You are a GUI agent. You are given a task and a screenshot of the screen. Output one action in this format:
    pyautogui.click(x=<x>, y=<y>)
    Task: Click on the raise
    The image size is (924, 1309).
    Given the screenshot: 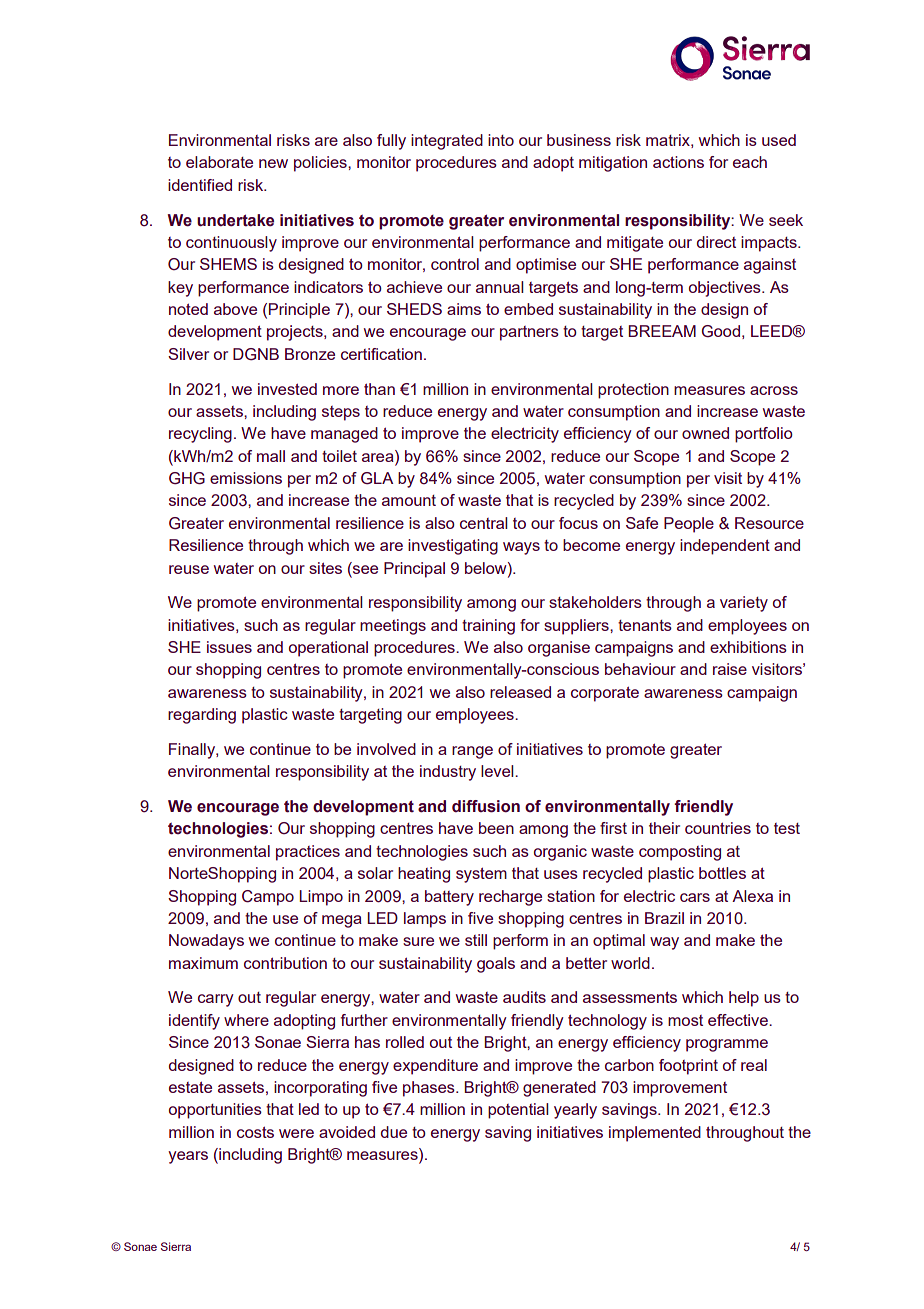 What is the action you would take?
    pyautogui.click(x=730, y=669)
